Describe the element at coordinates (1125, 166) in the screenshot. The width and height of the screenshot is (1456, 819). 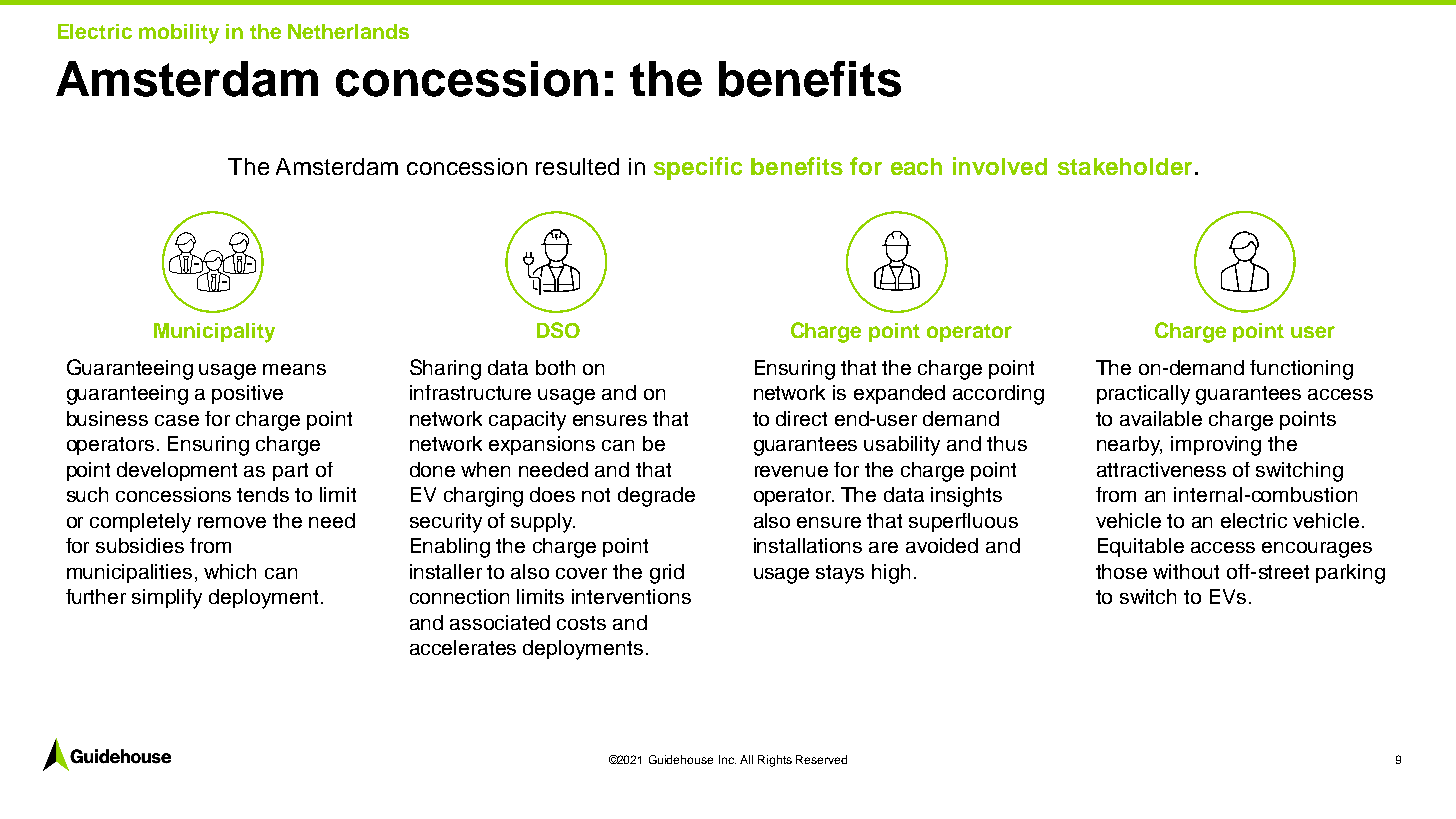
I see `stakeholder` at that location.
